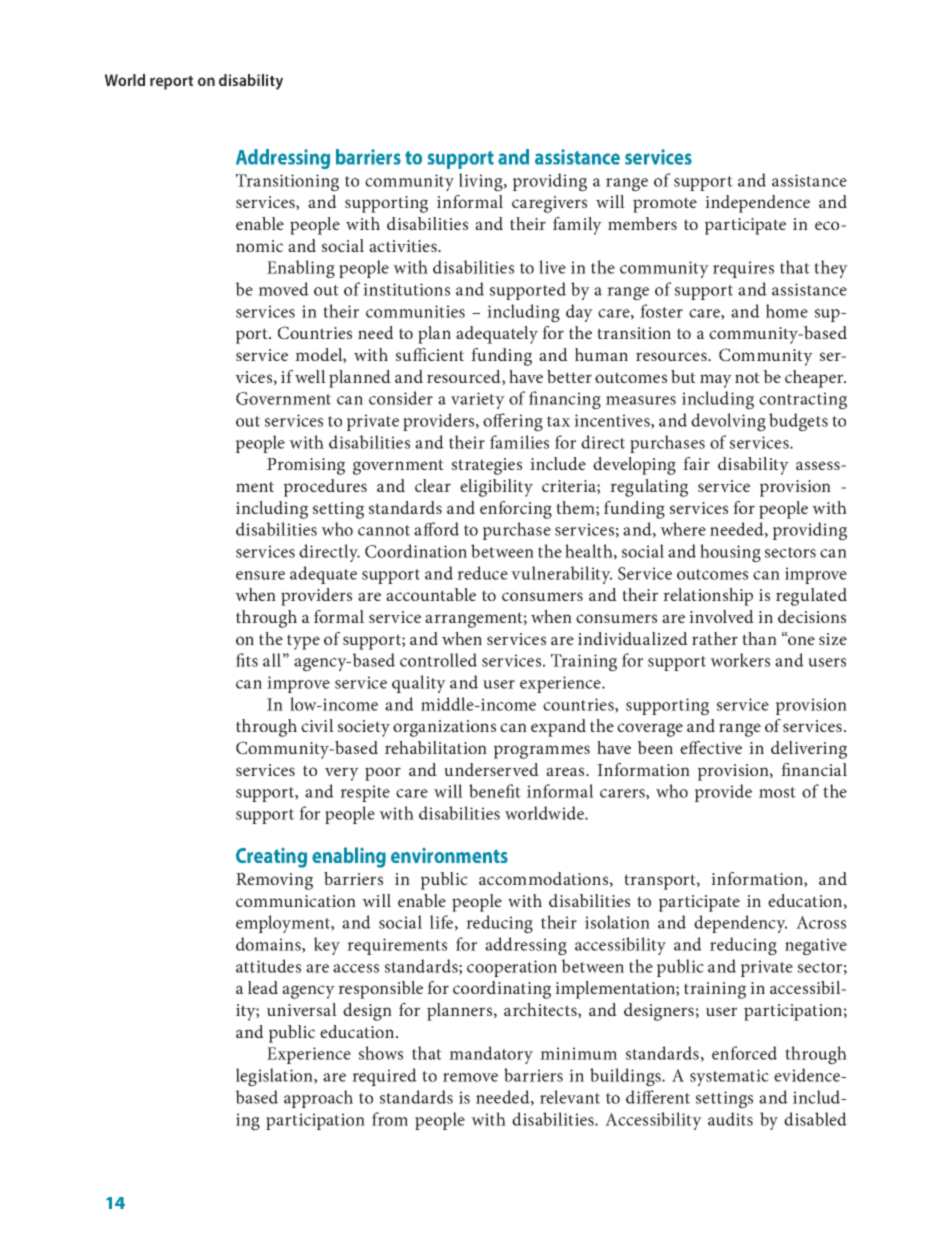  What do you see at coordinates (757, 204) in the screenshot?
I see `independence` at bounding box center [757, 204].
